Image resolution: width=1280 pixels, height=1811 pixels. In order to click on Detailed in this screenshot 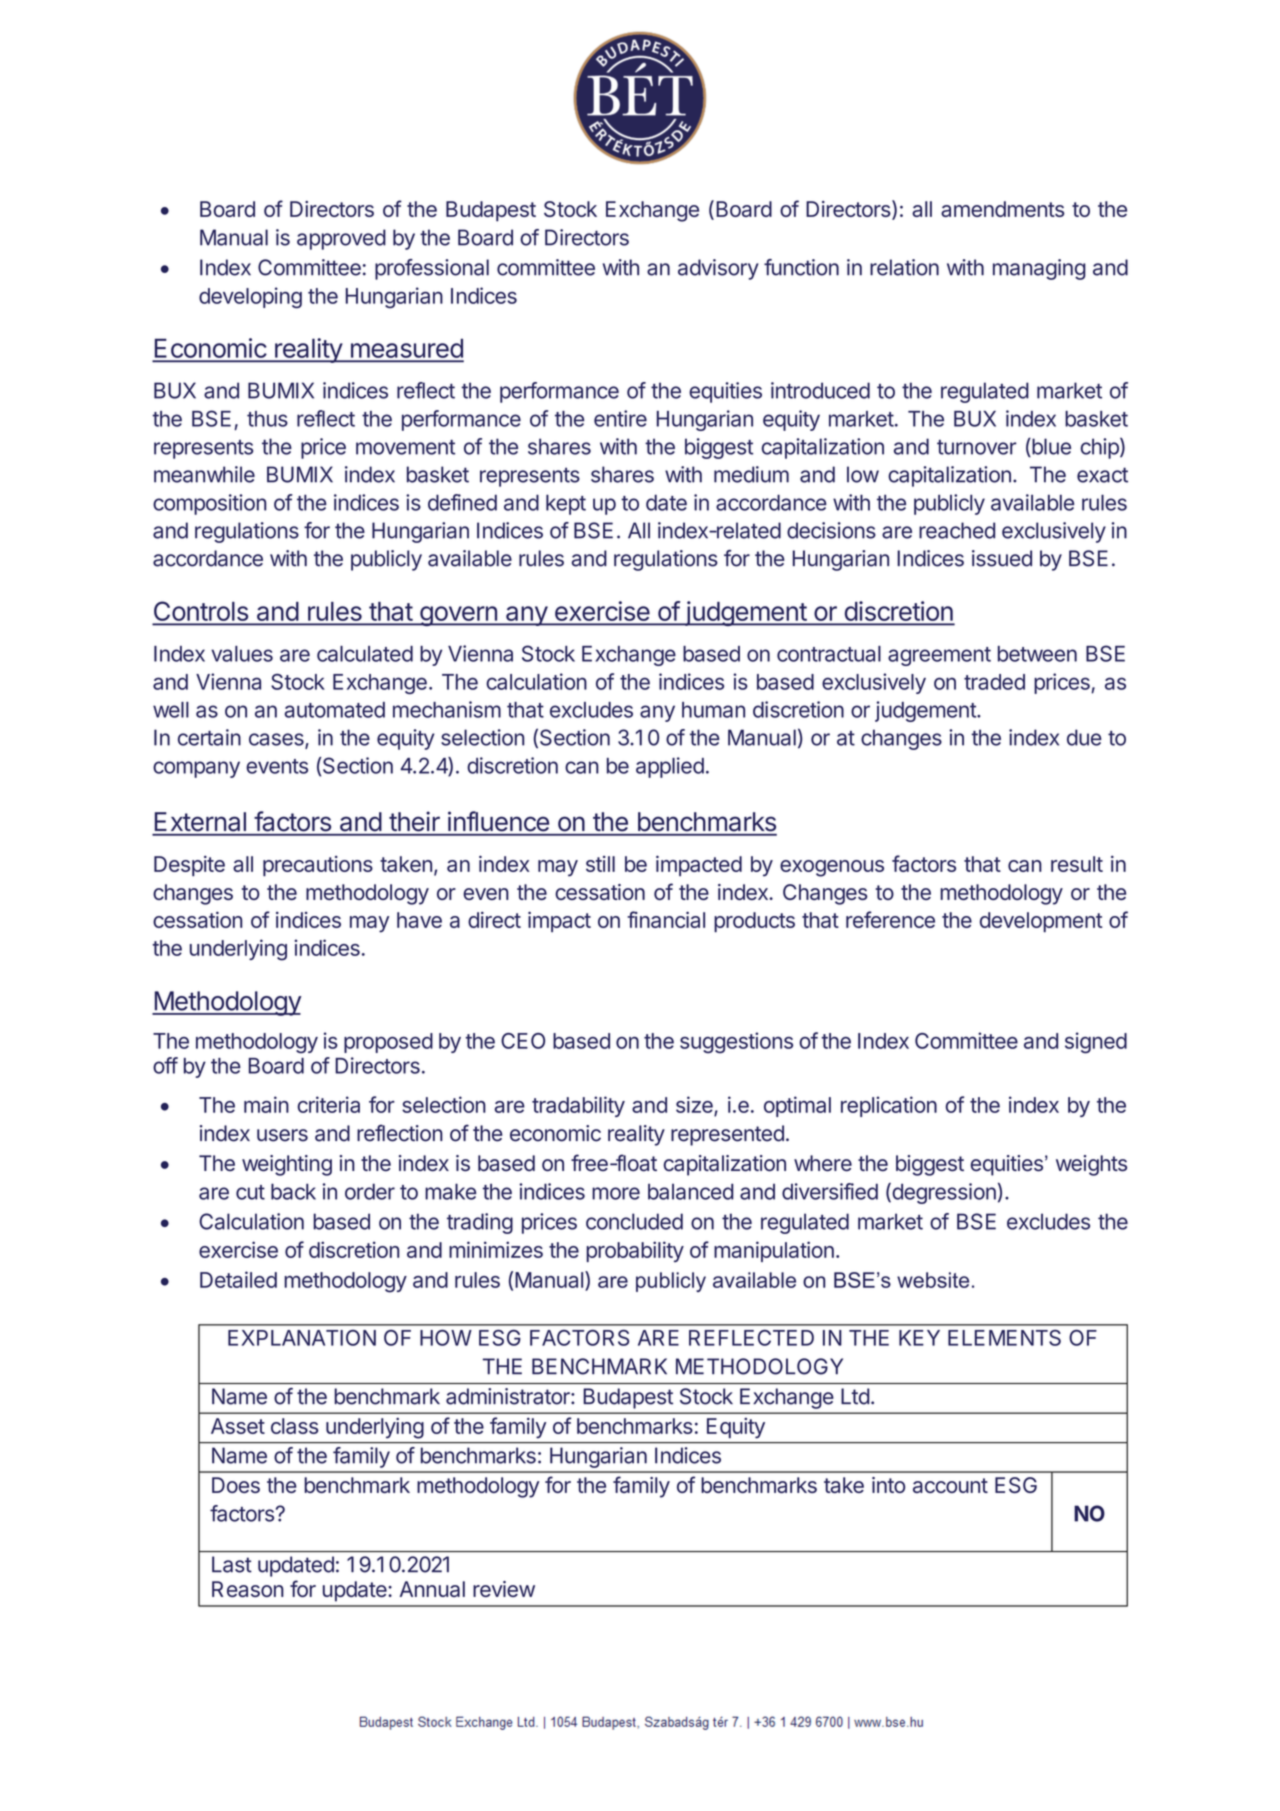, I will do `click(238, 1279)`.
